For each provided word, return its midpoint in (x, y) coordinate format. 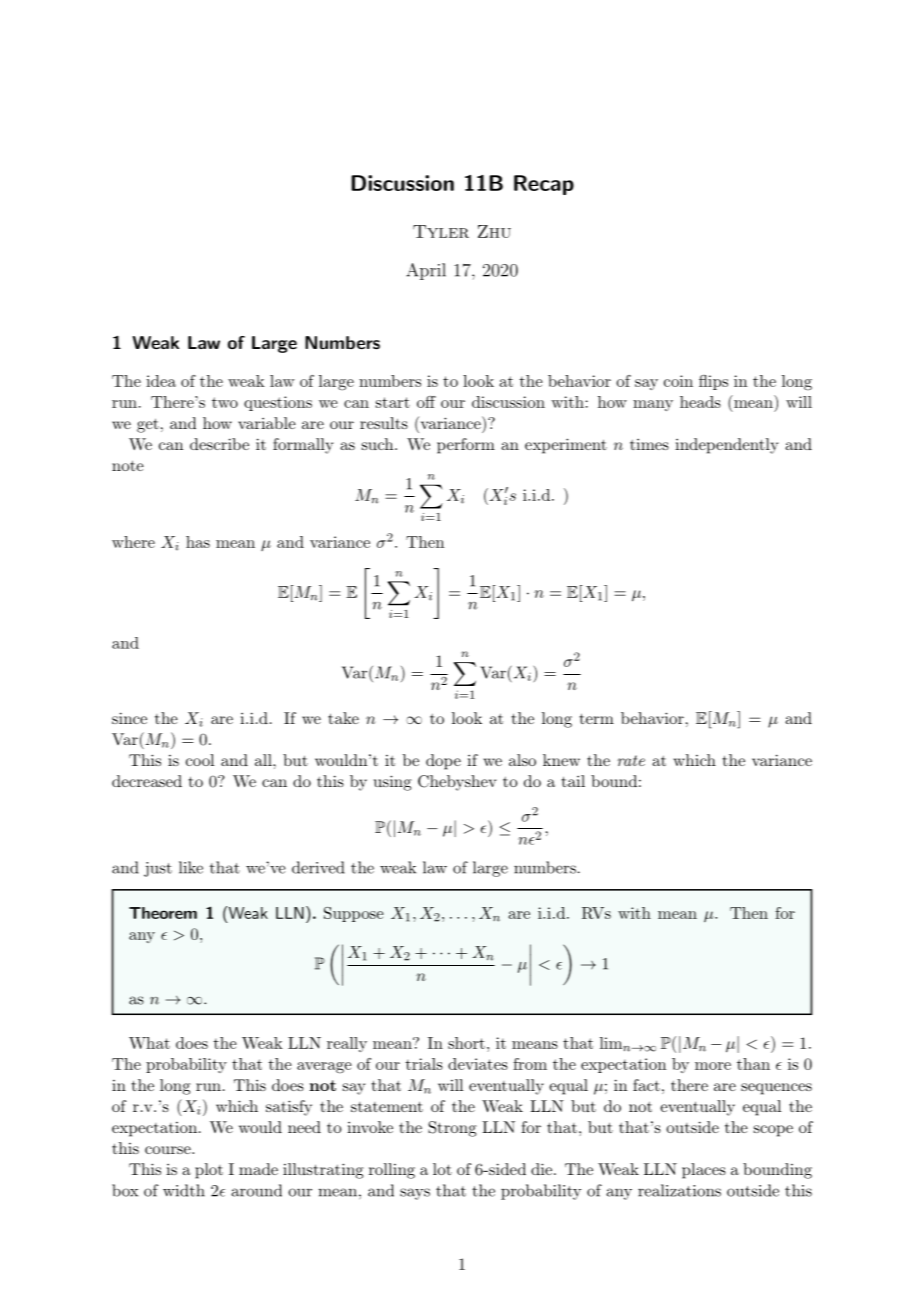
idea (161, 381)
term (597, 718)
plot (209, 1171)
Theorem (163, 913)
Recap (544, 185)
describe (219, 444)
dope (443, 762)
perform (466, 446)
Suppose (353, 914)
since (129, 718)
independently (726, 446)
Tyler (441, 231)
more (713, 1066)
